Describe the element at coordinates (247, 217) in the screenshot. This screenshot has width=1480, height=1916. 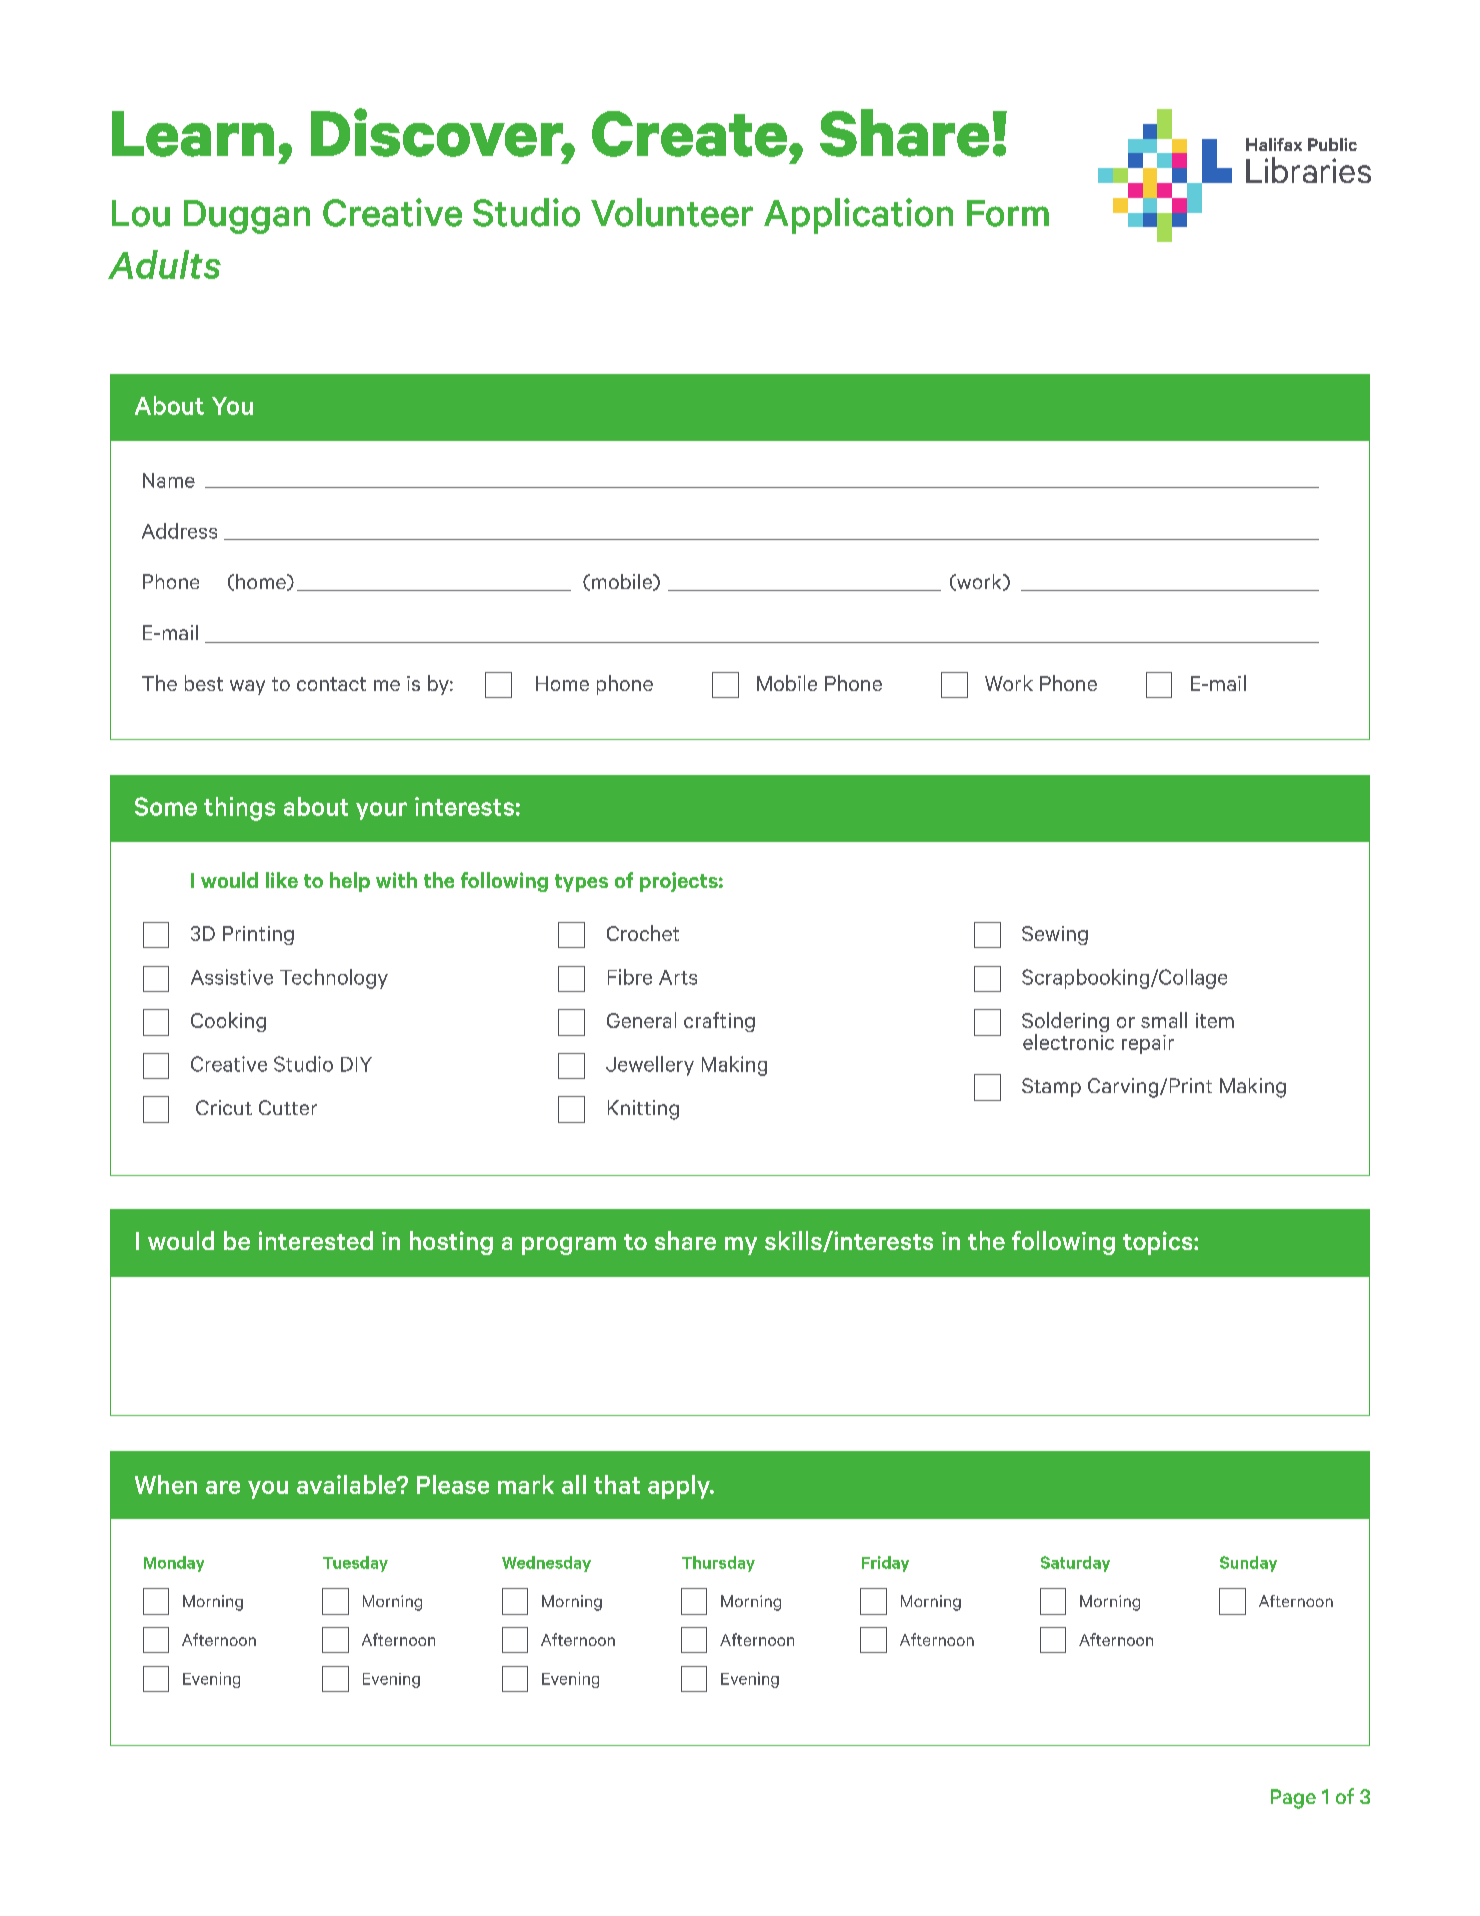
I see `Duggan` at that location.
